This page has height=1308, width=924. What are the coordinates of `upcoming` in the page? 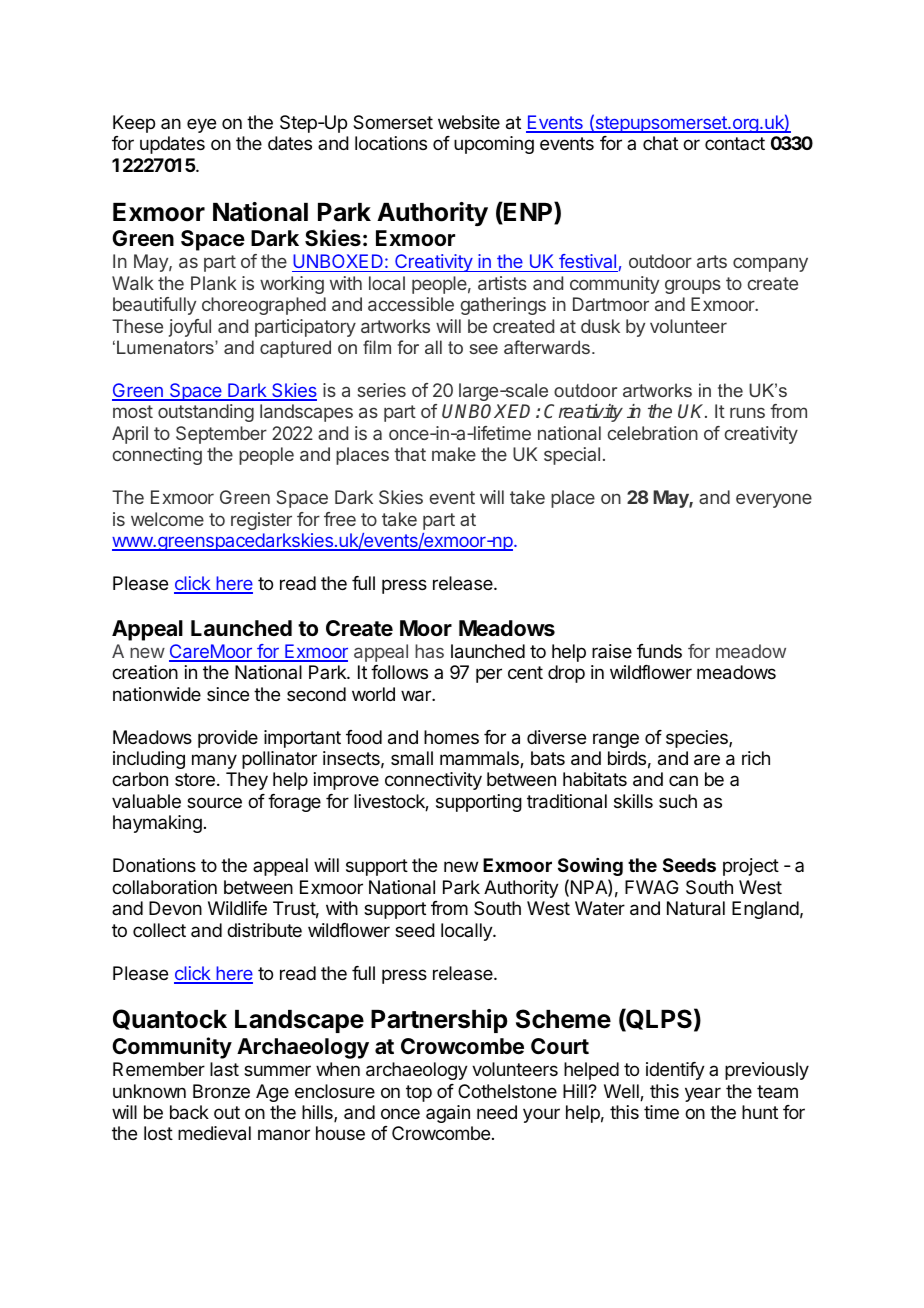 It's located at (494, 145).
